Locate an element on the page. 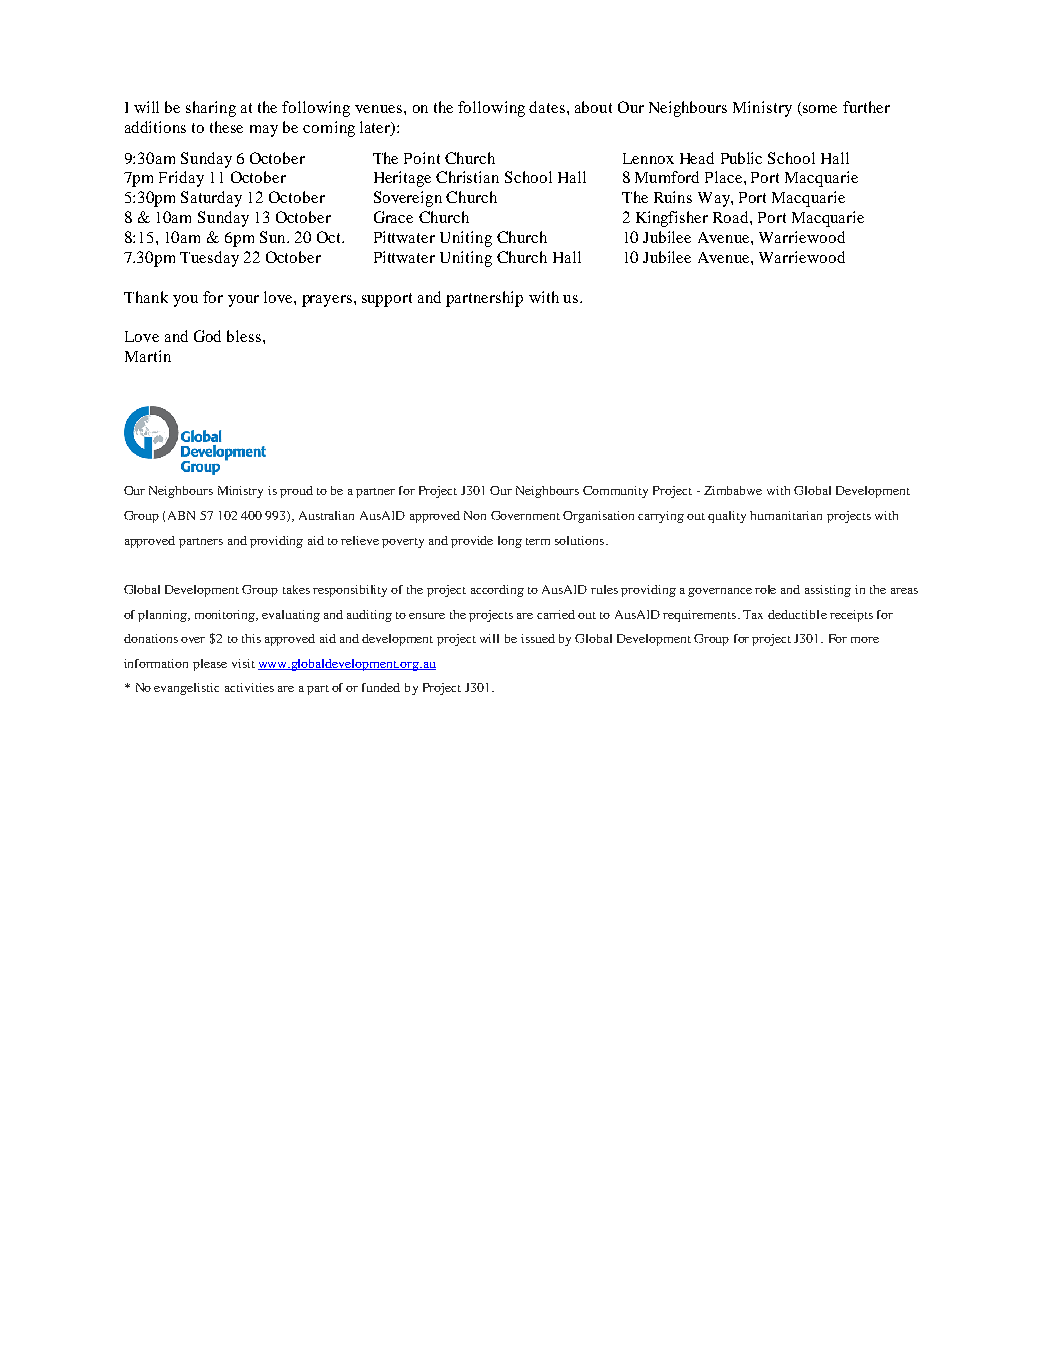 This document has height=1368, width=1057. issued is located at coordinates (538, 638).
